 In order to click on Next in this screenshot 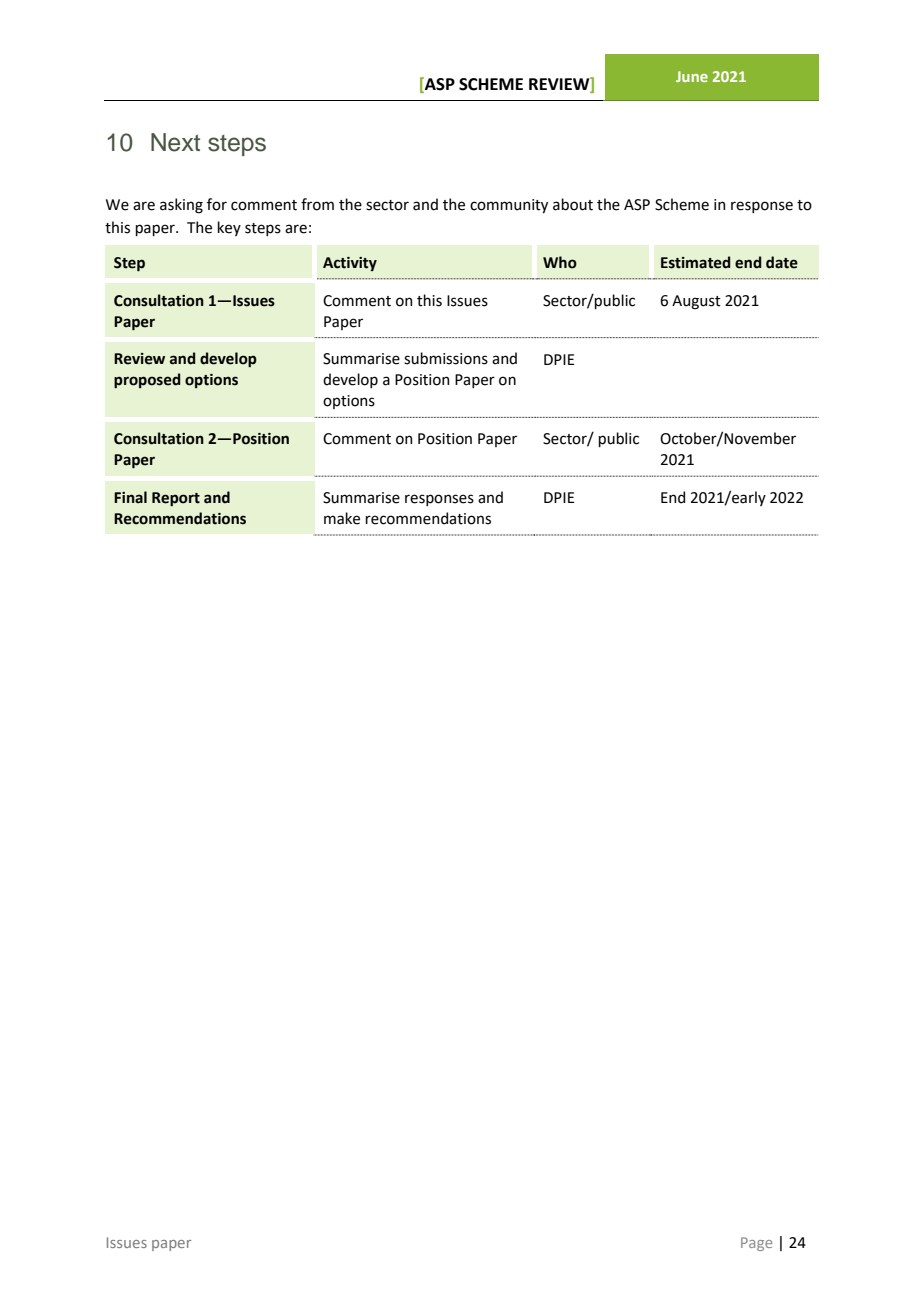, I will do `click(175, 142)`.
